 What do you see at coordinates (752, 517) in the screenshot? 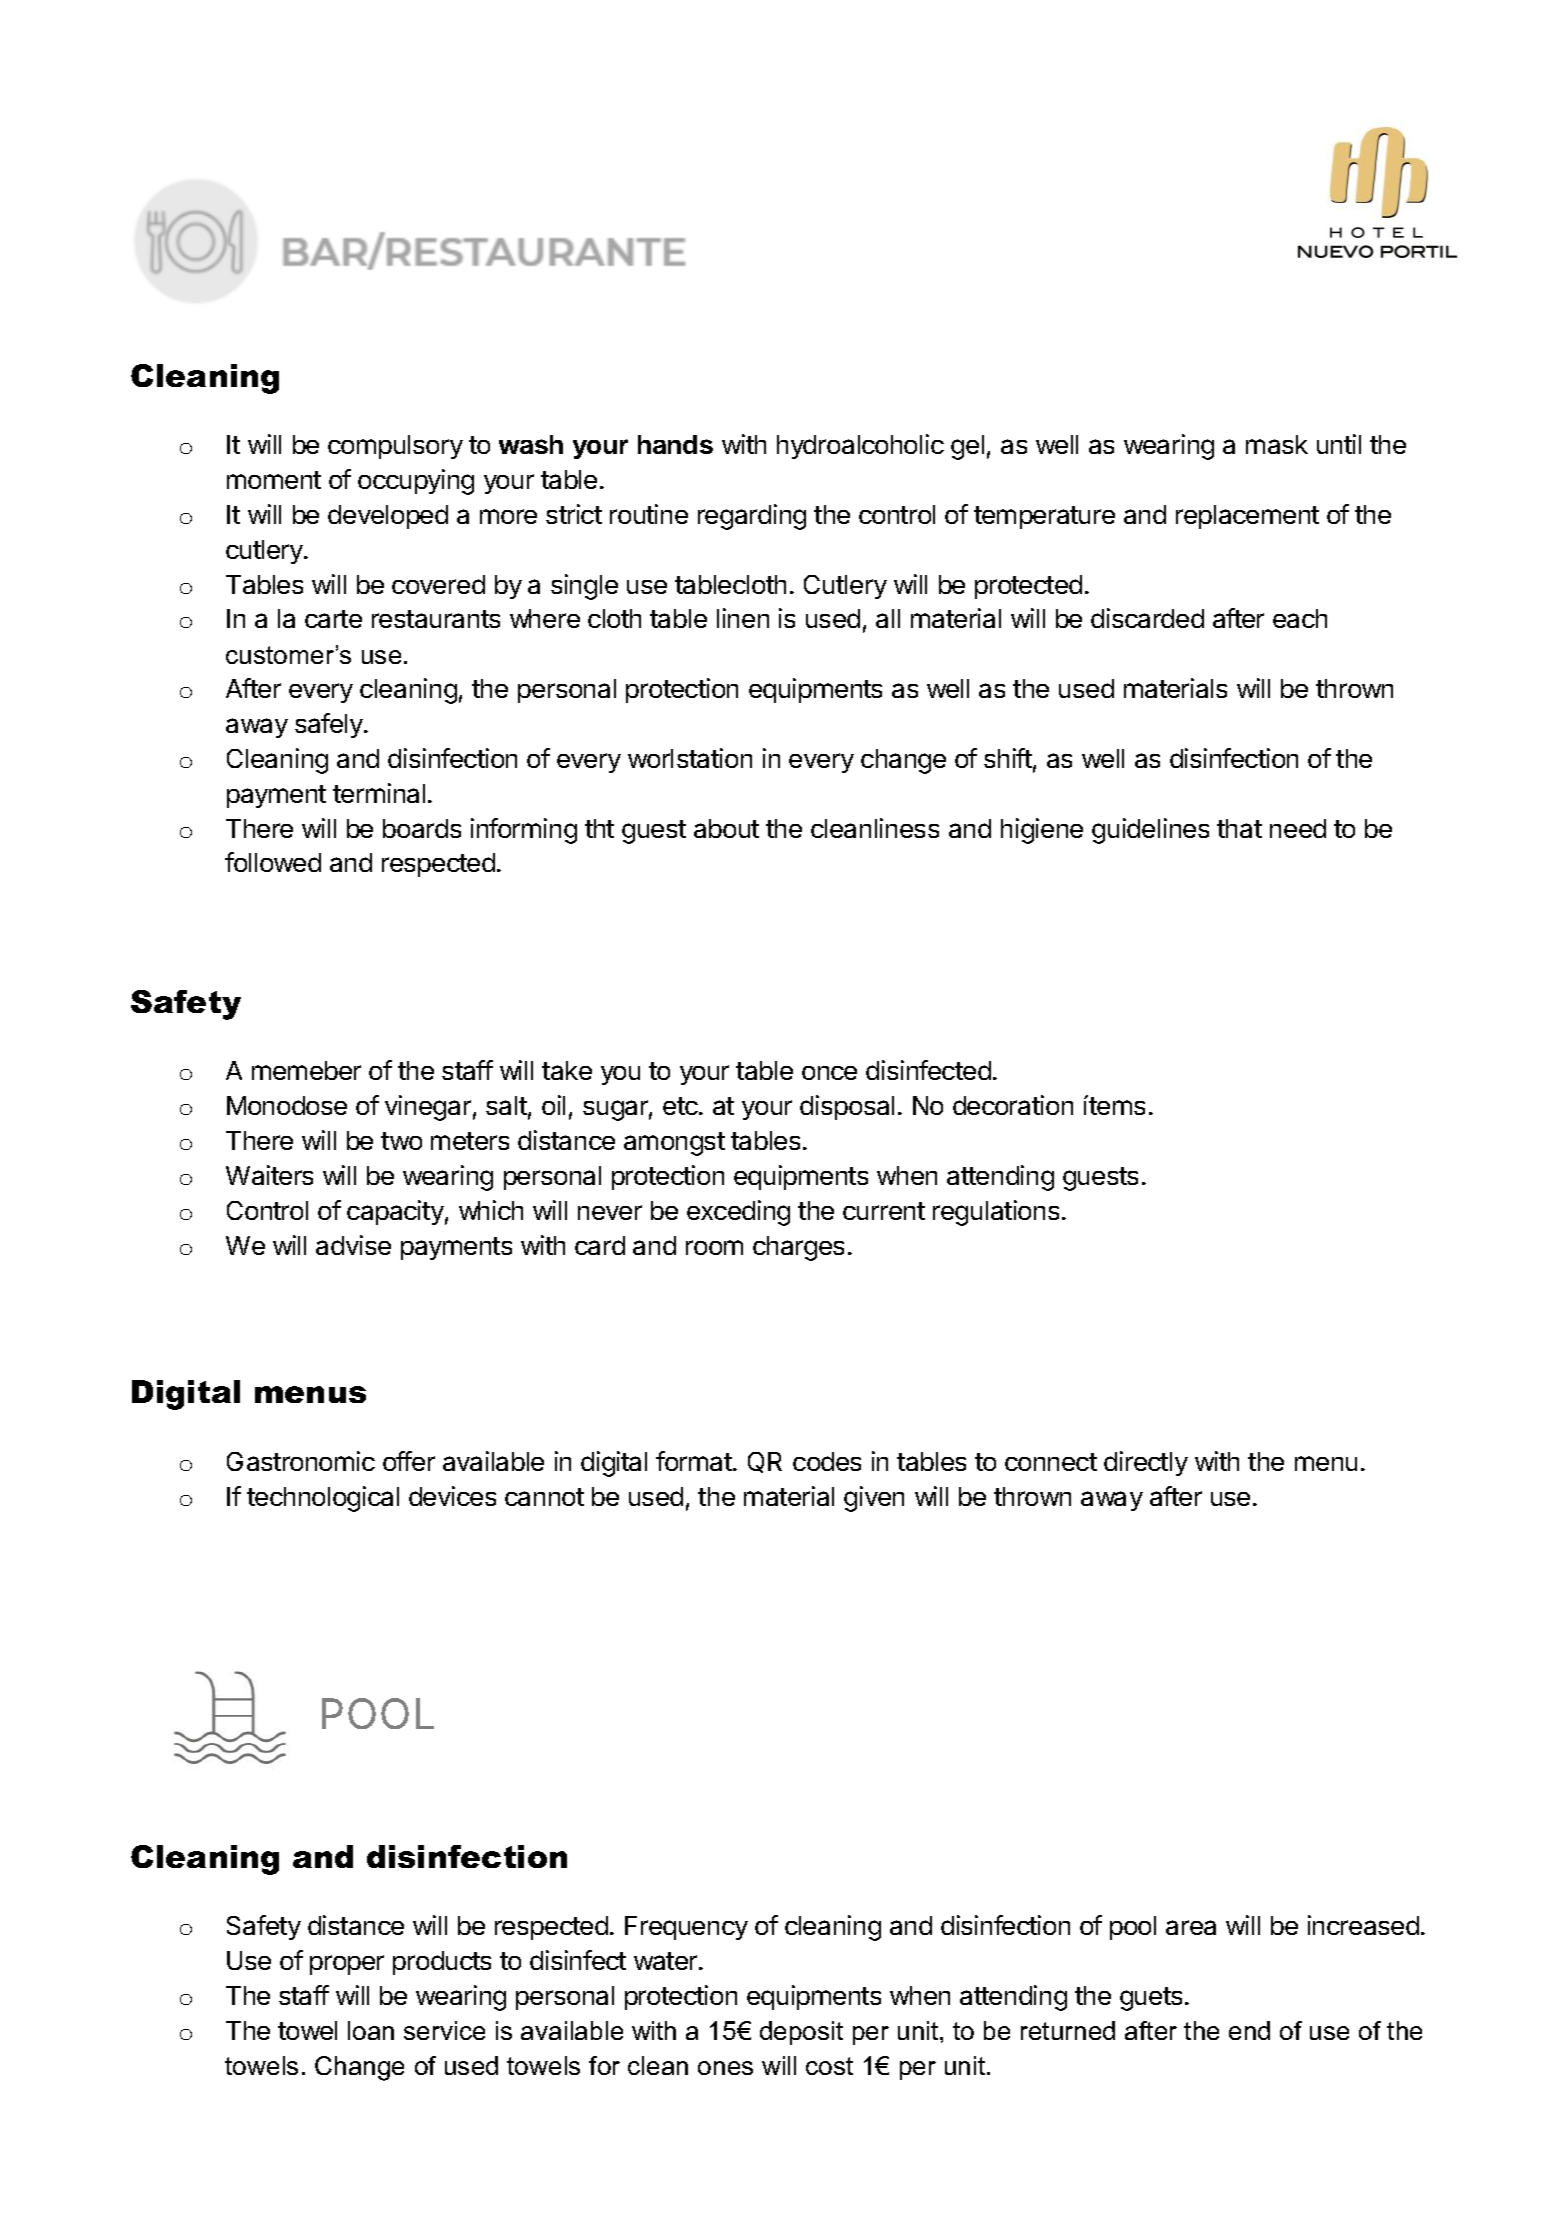
I see `regarding` at bounding box center [752, 517].
